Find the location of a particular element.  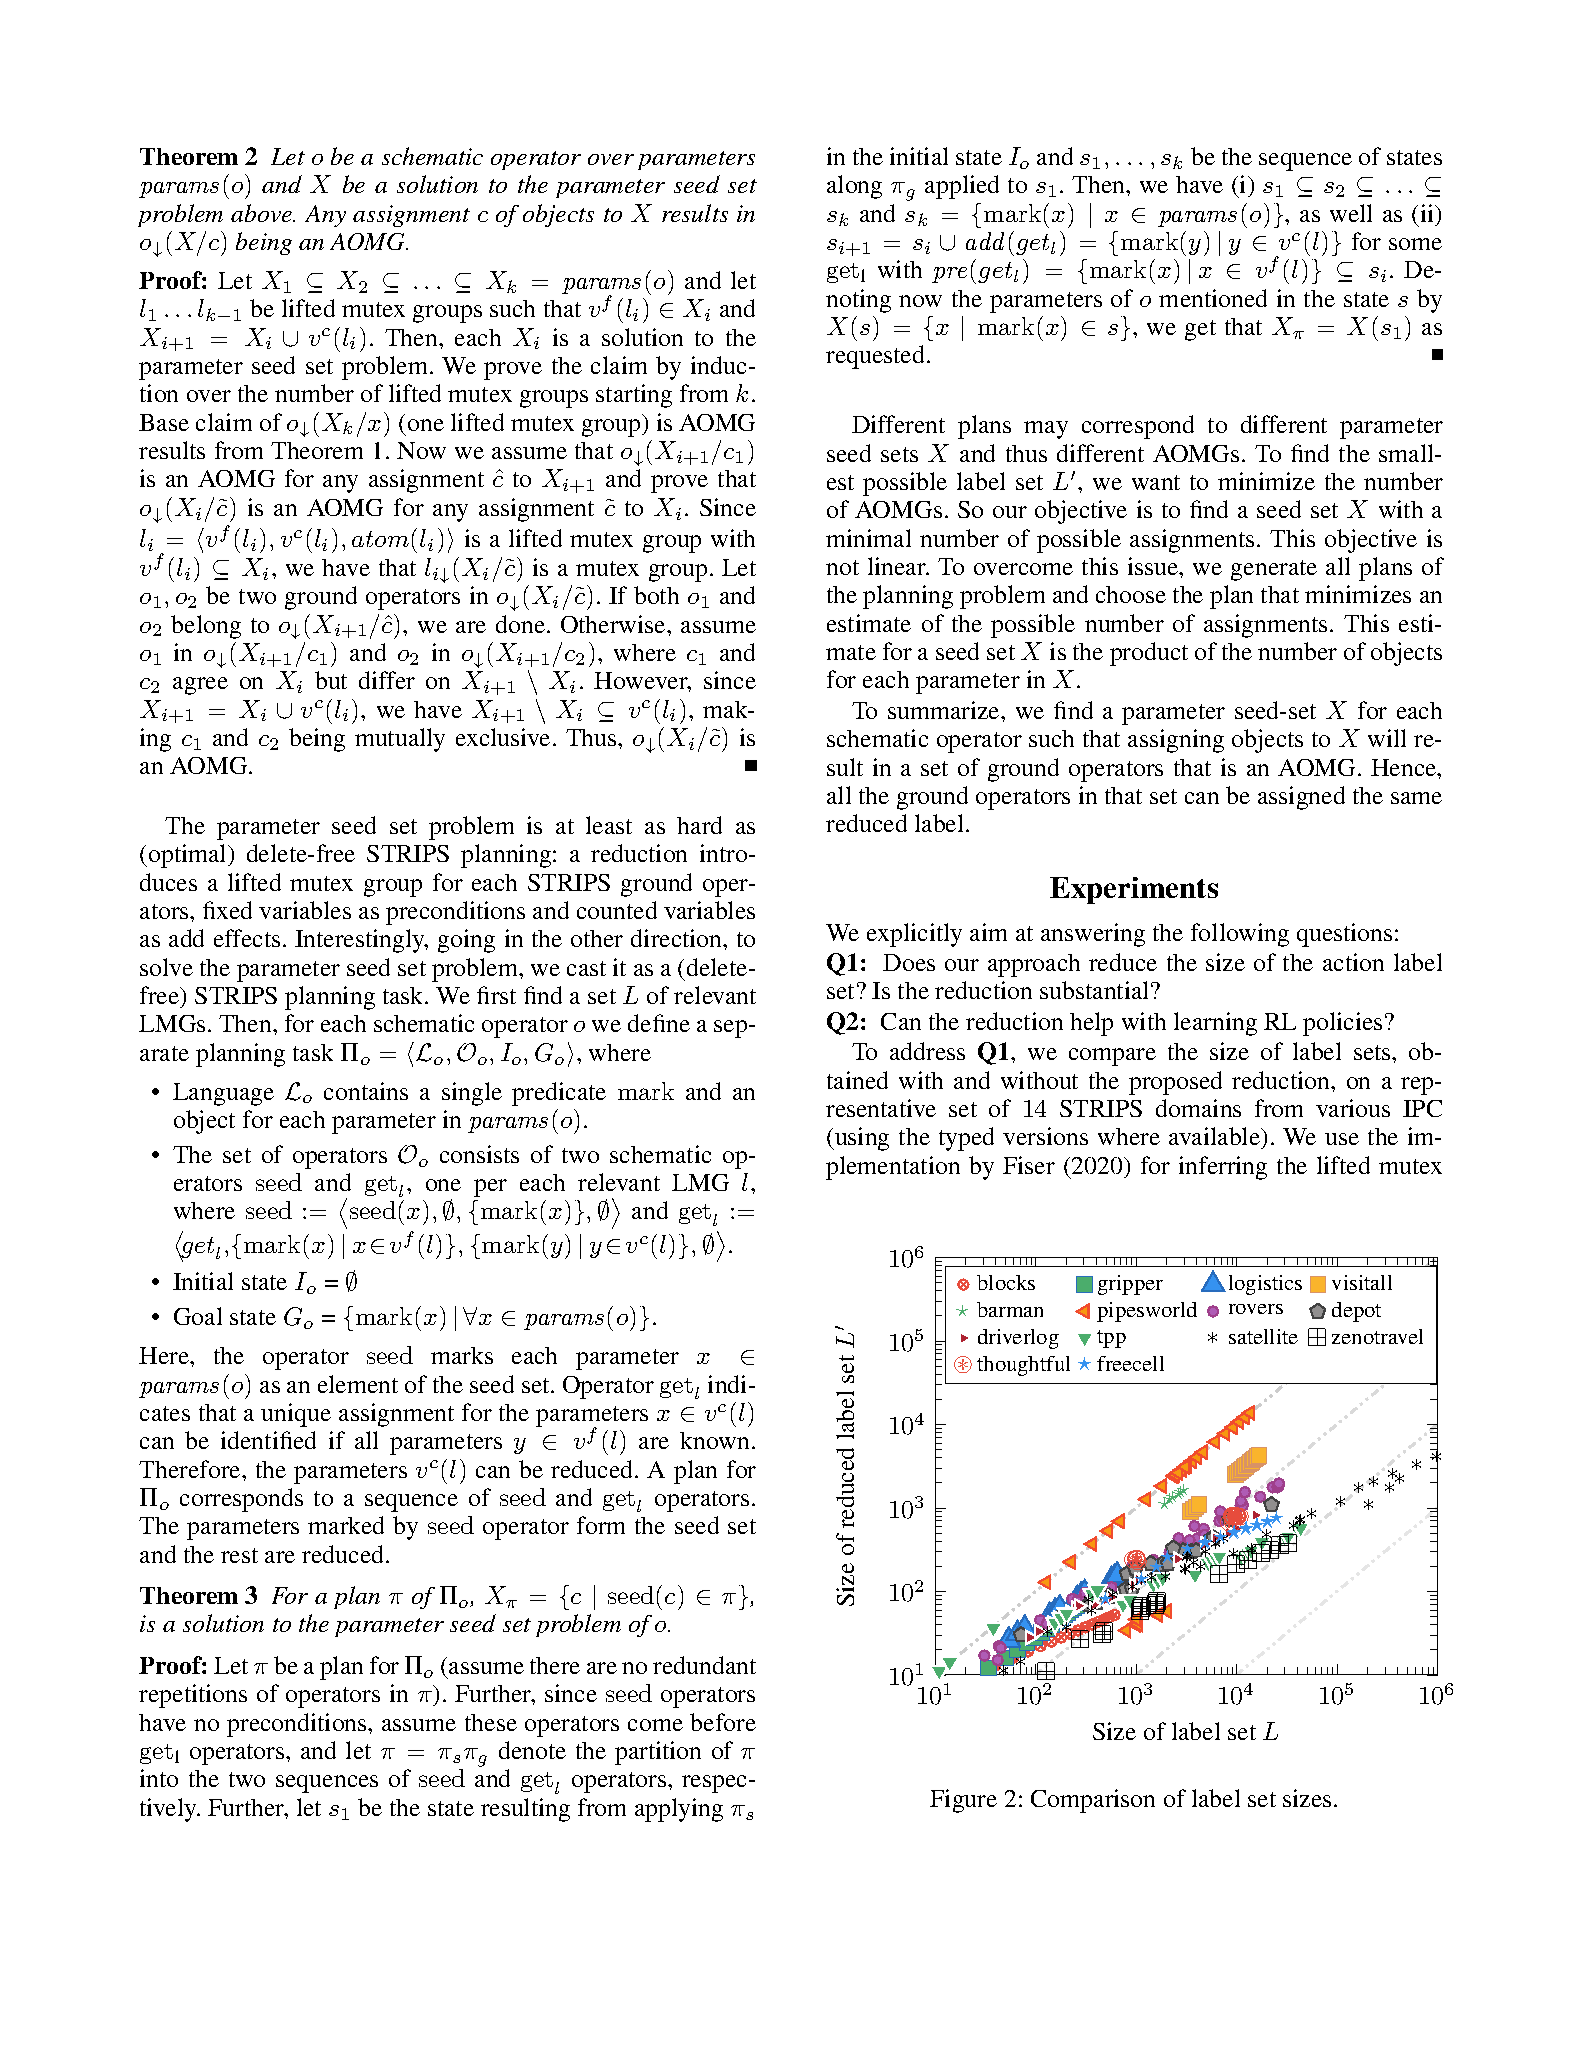

well is located at coordinates (1351, 213).
